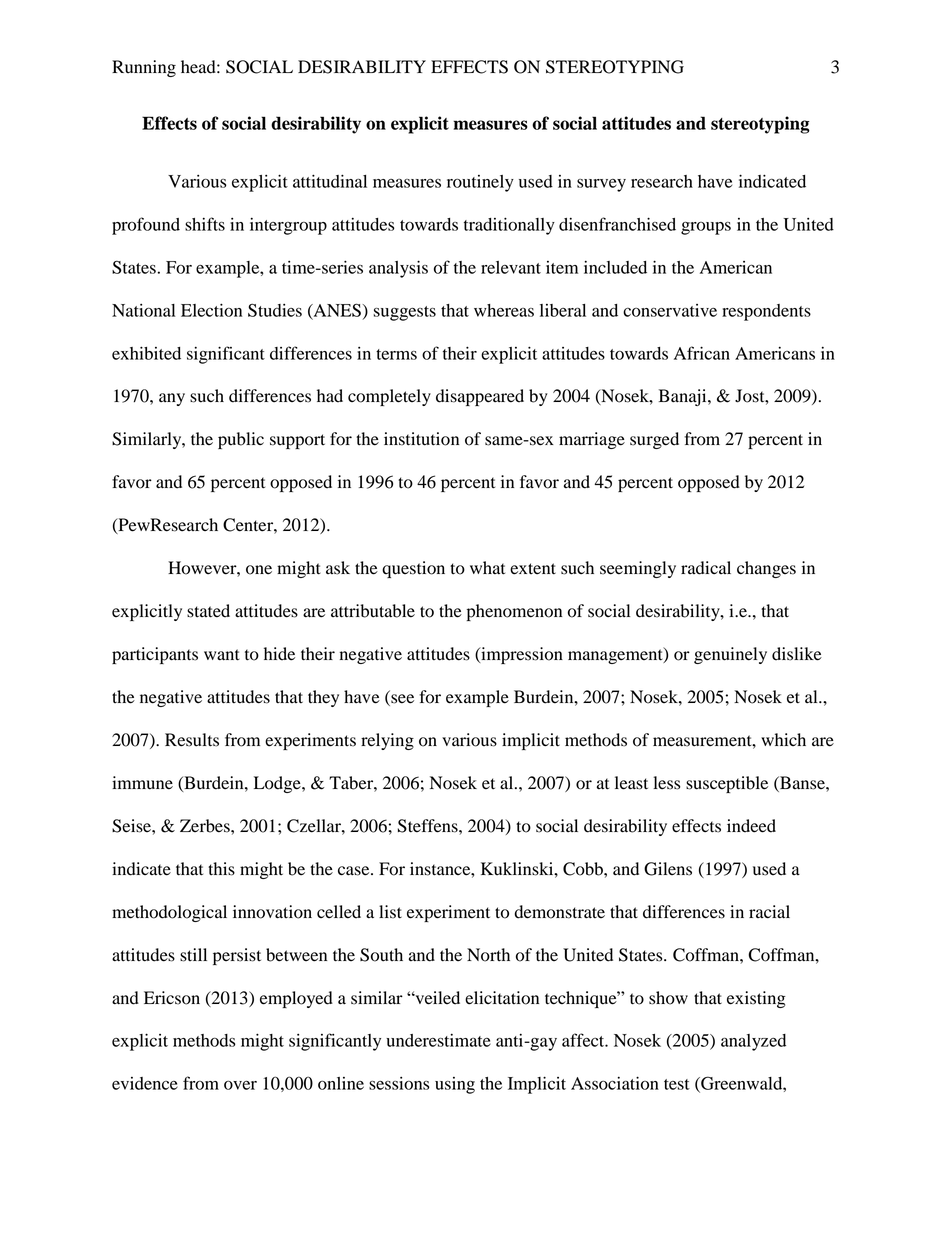 The image size is (952, 1233). What do you see at coordinates (211, 310) in the screenshot?
I see `Election` at bounding box center [211, 310].
